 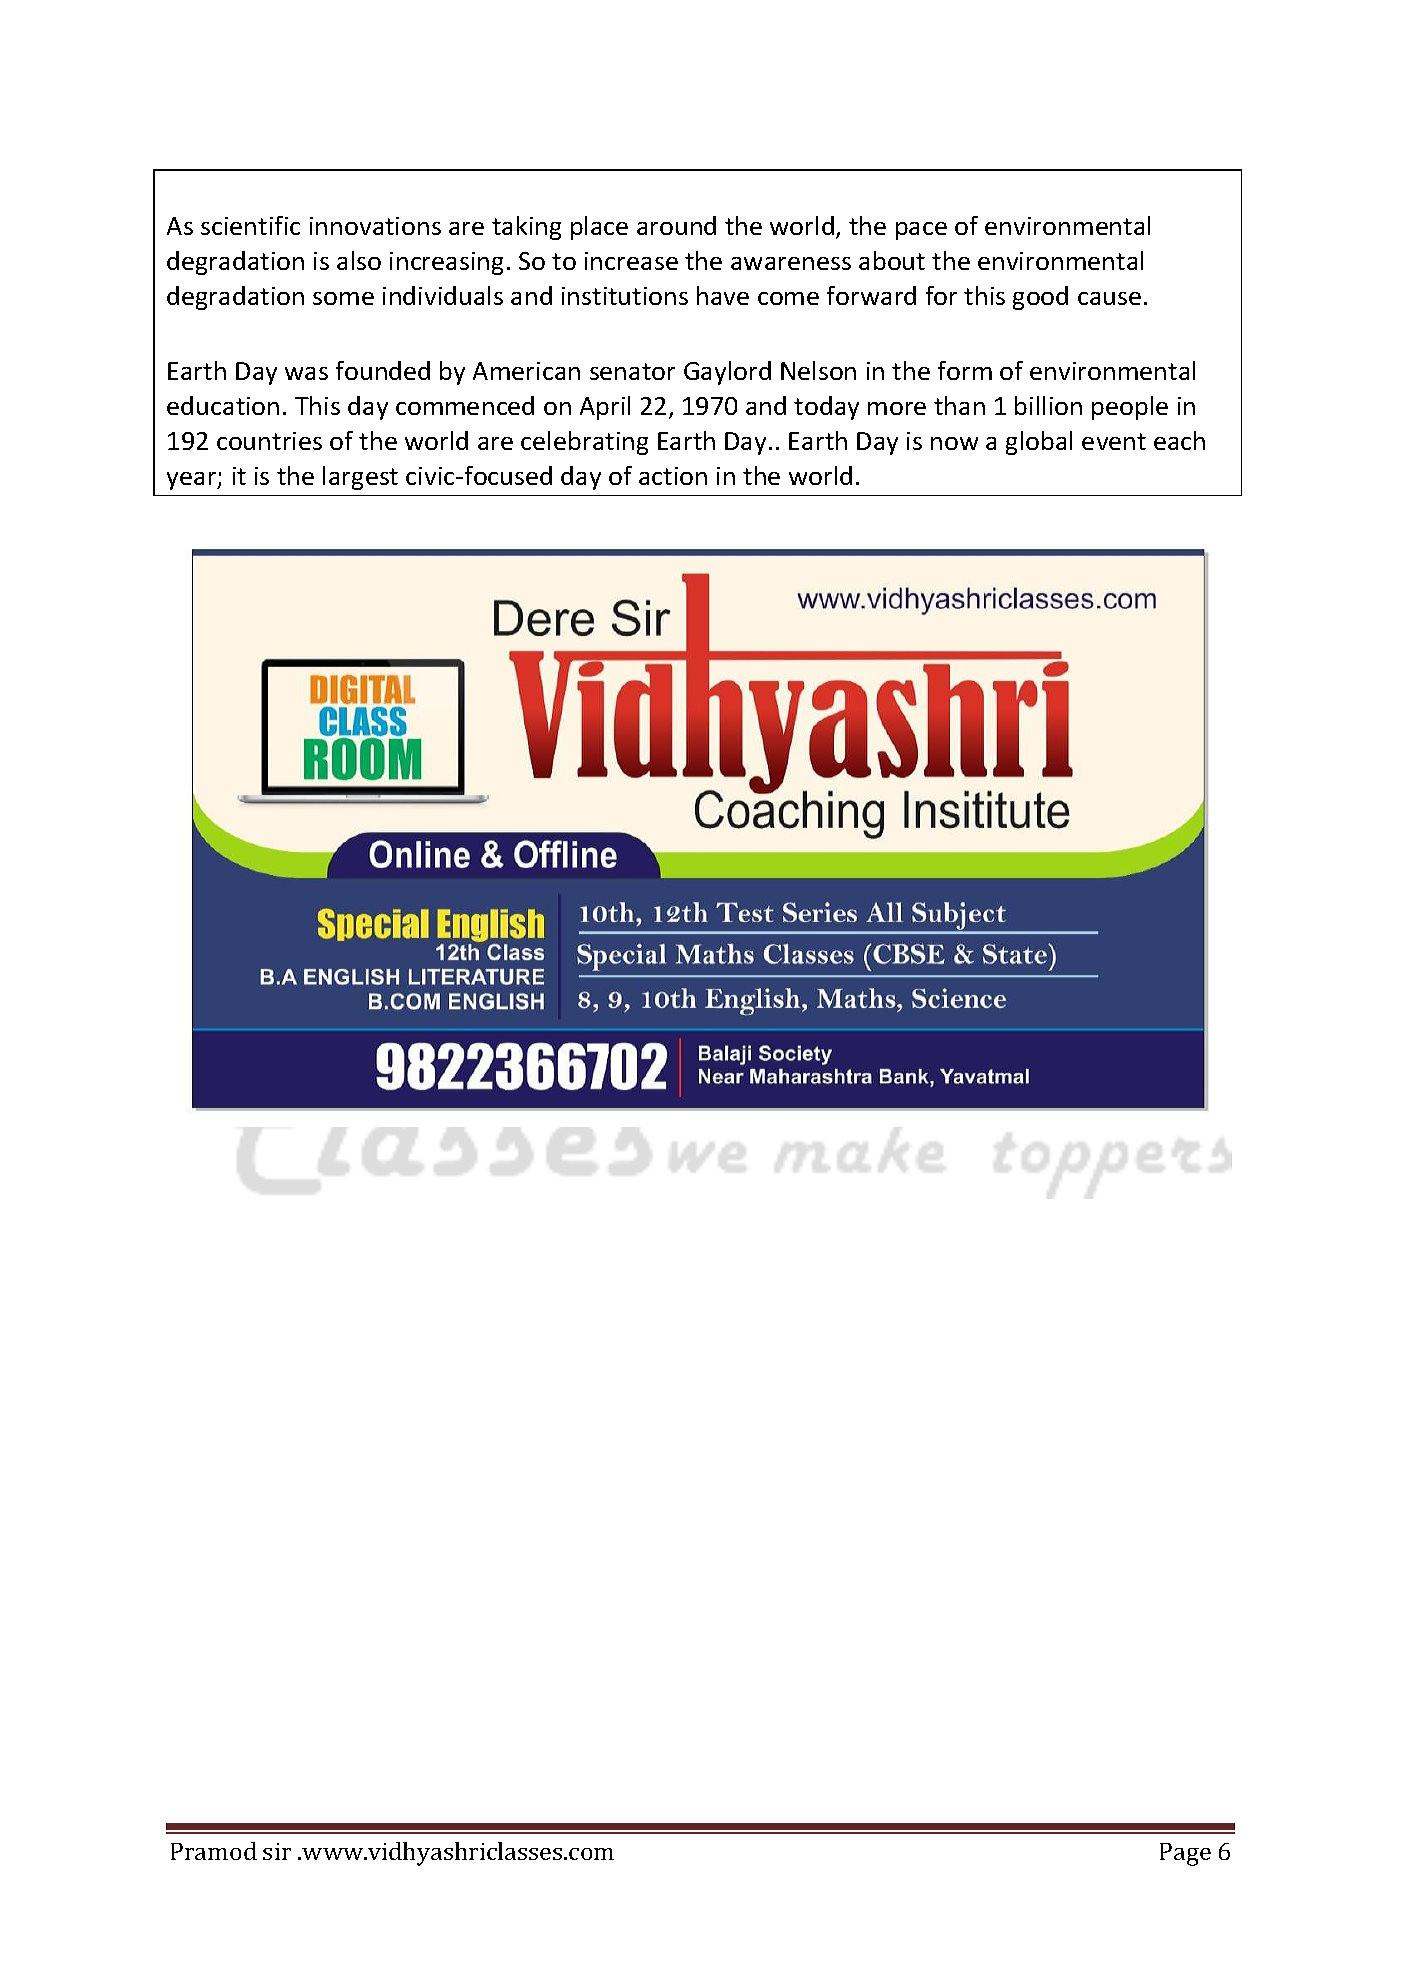 What do you see at coordinates (277, 1851) in the screenshot?
I see `sir` at bounding box center [277, 1851].
